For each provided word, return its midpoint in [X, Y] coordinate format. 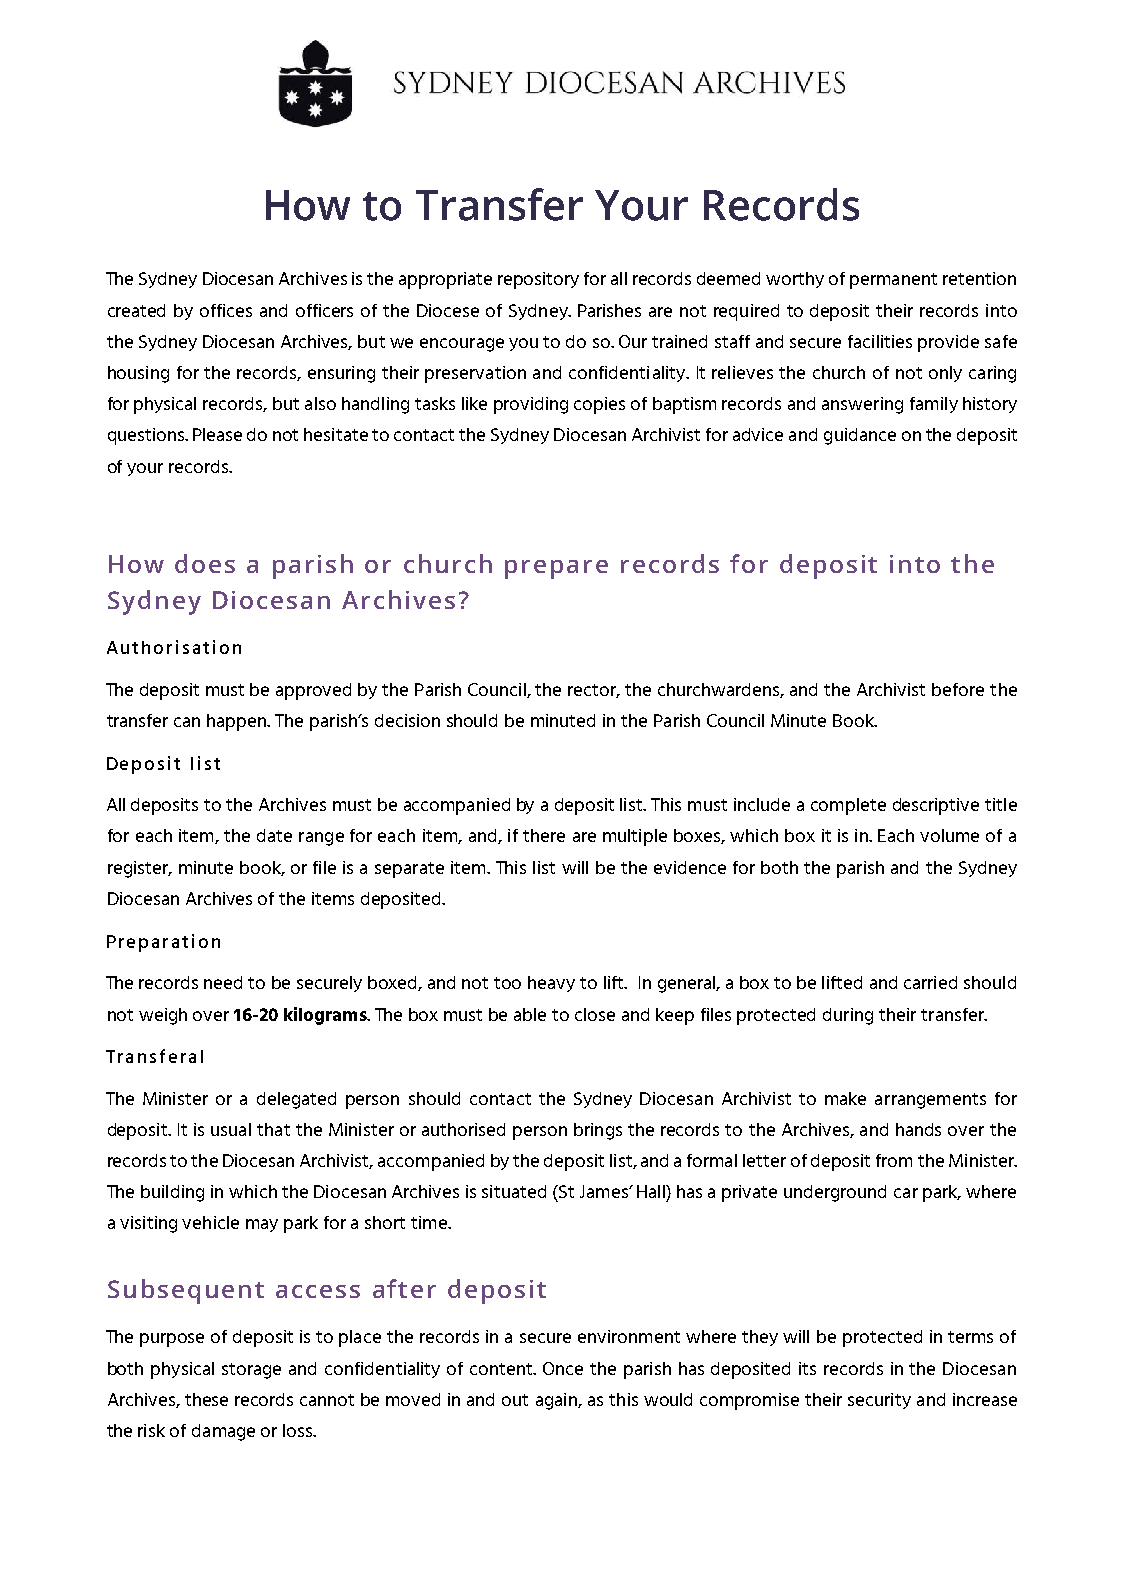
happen [238, 722]
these [206, 1399]
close [595, 1014]
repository [538, 280]
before [958, 689]
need [223, 982]
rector [593, 691]
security [879, 1401]
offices [226, 310]
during [848, 1016]
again [557, 1401]
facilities [880, 341]
